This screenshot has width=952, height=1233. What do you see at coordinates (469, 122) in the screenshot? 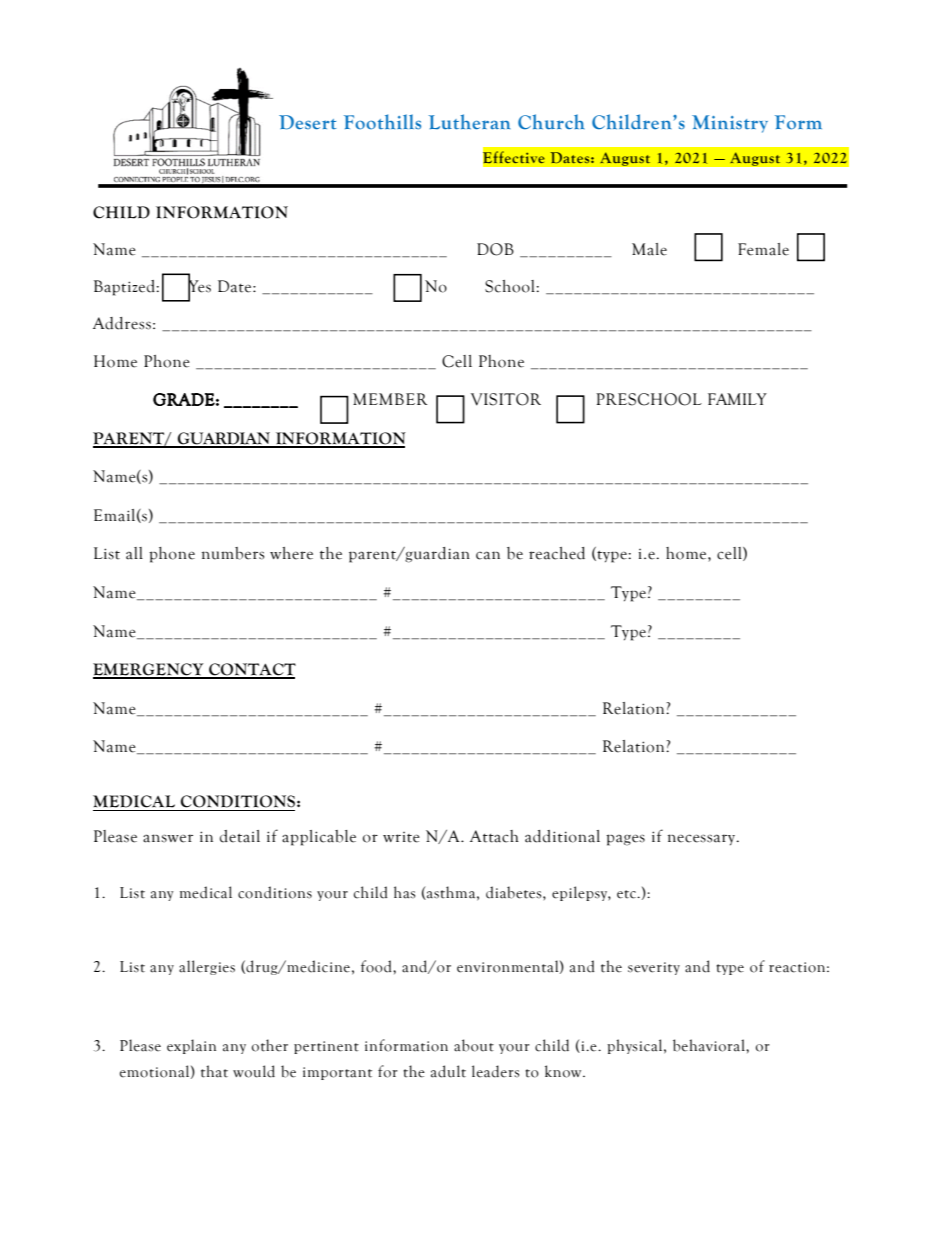
I see `Lutheran` at bounding box center [469, 122].
